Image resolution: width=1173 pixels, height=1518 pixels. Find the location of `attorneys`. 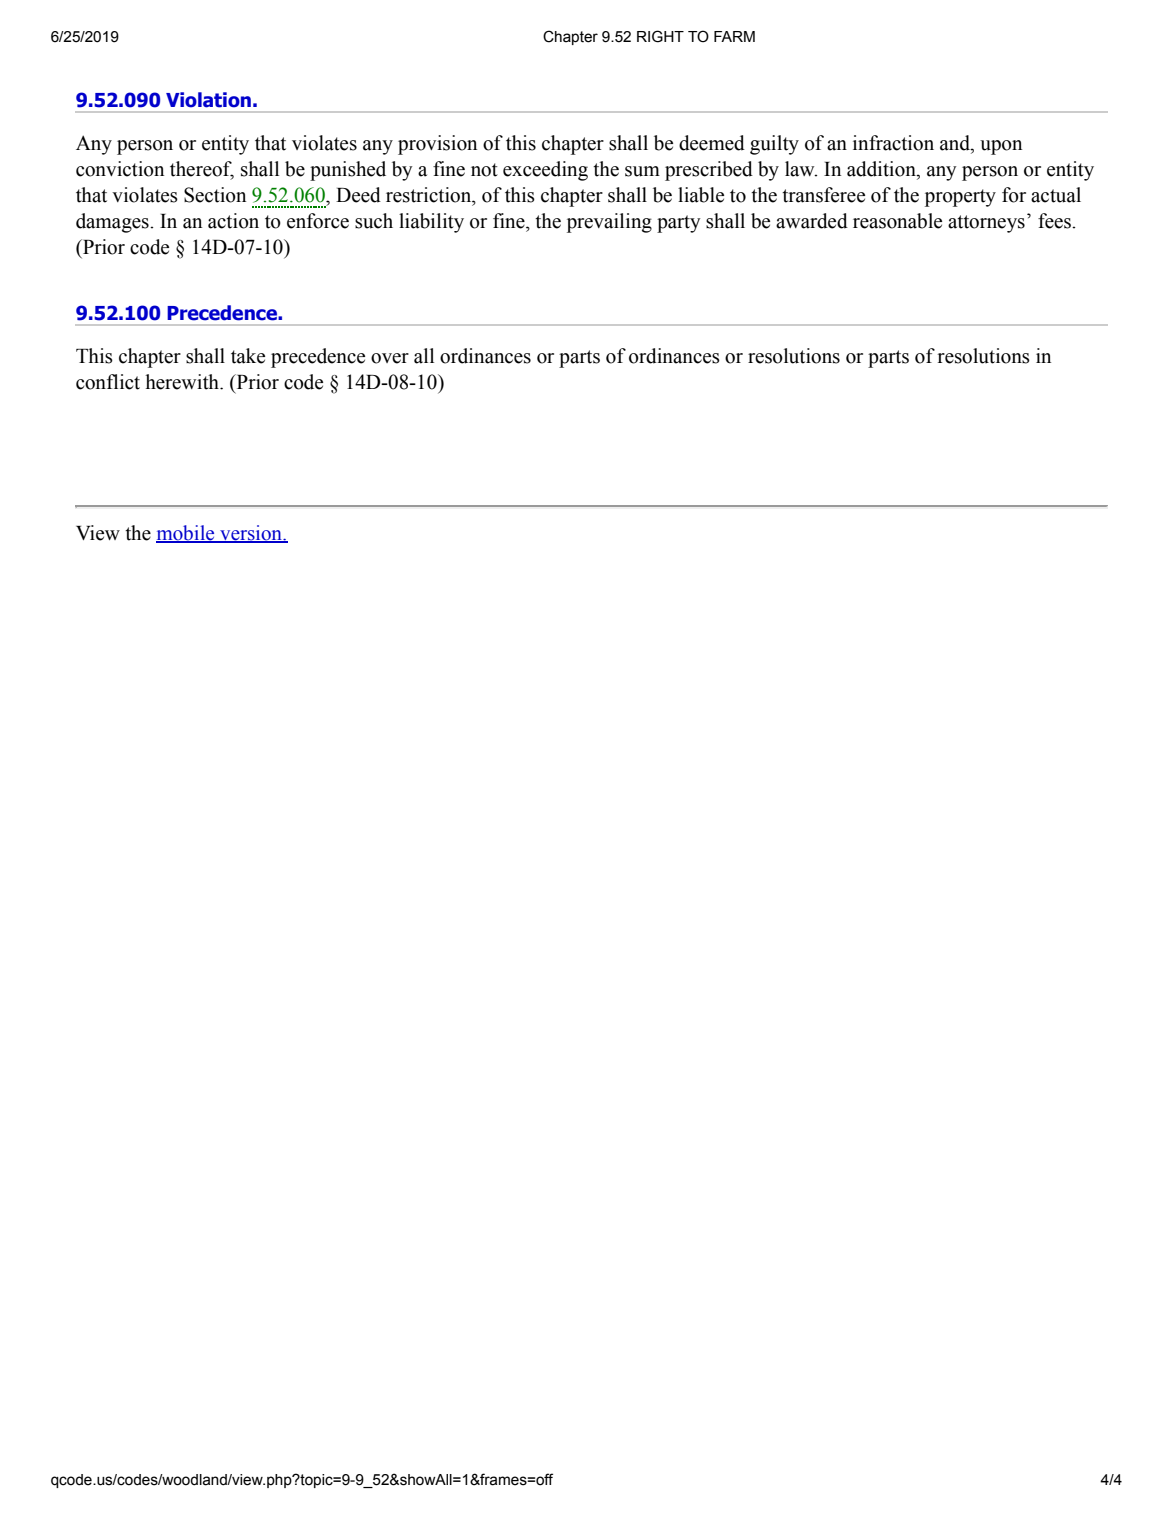

attorneys is located at coordinates (986, 224).
